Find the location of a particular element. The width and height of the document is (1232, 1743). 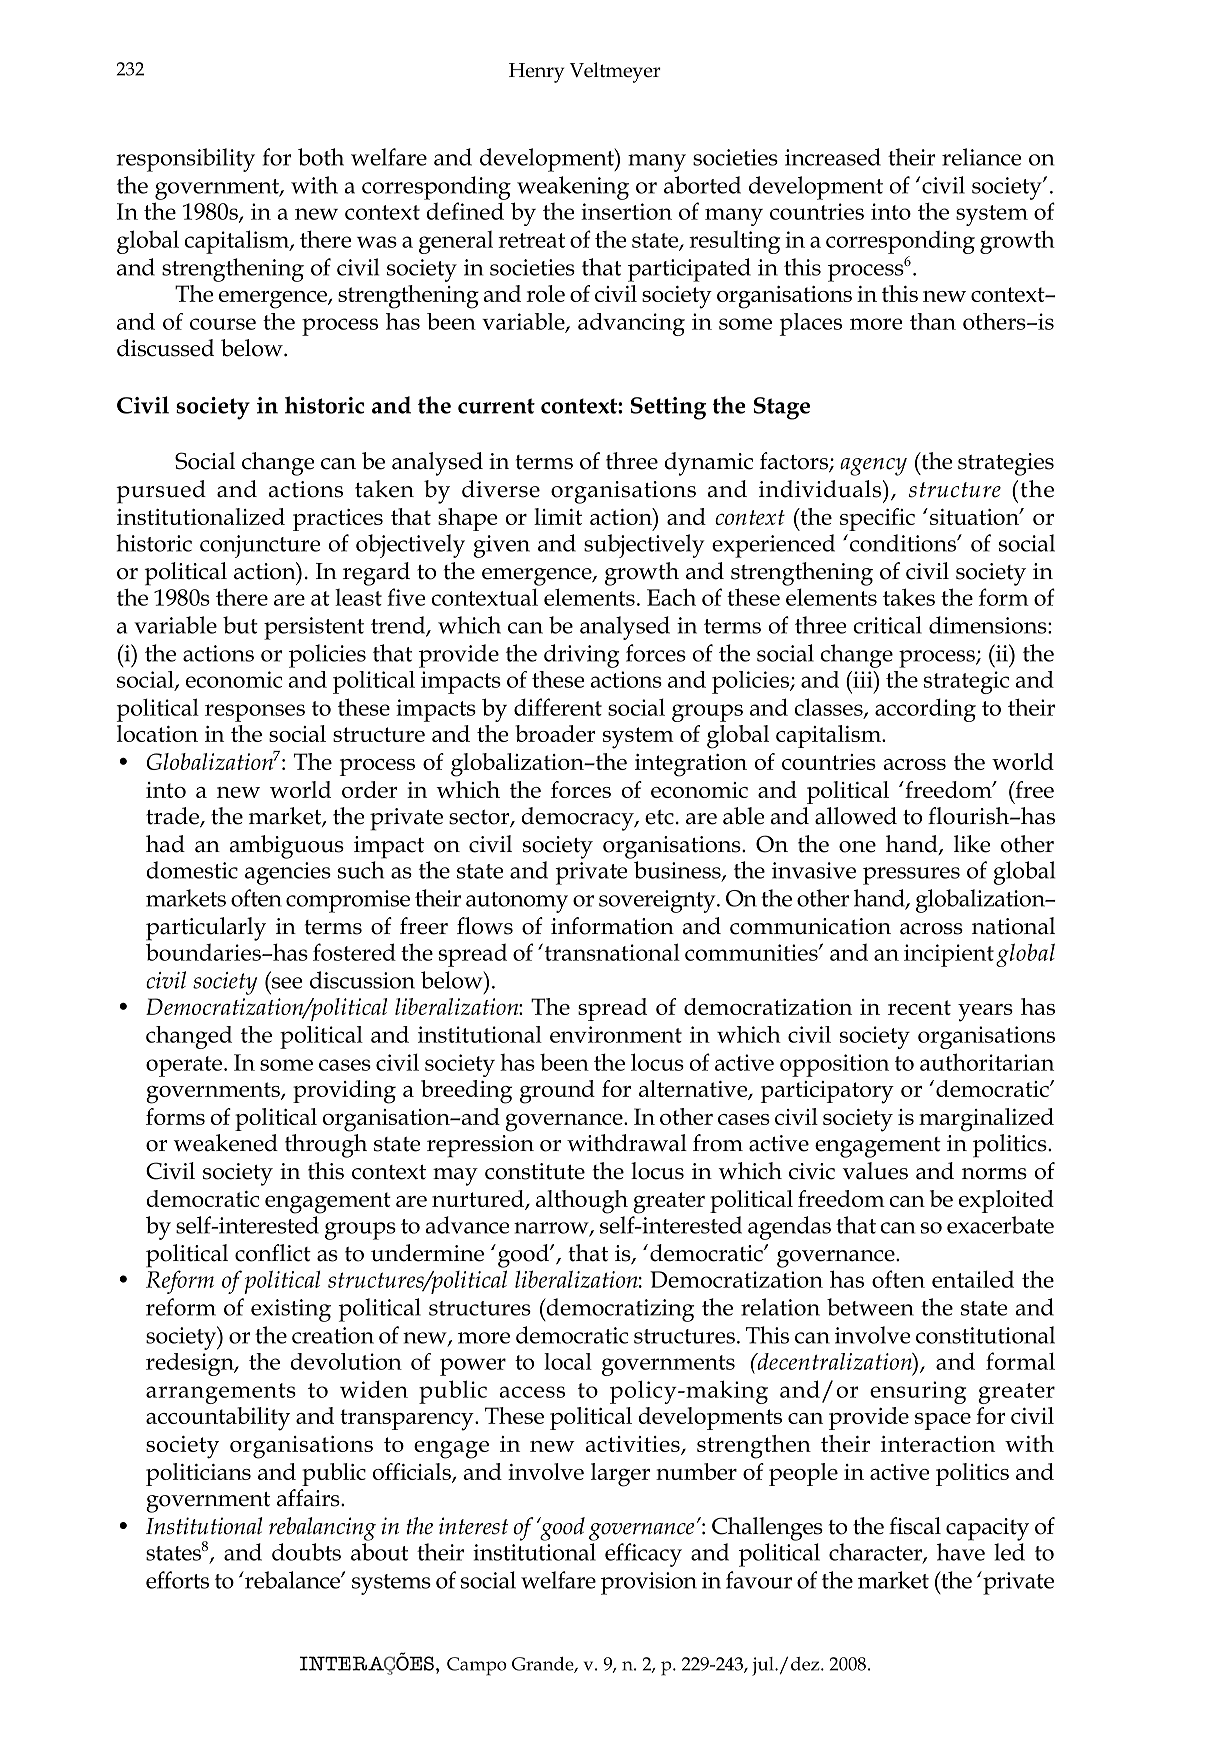

critical is located at coordinates (887, 625).
